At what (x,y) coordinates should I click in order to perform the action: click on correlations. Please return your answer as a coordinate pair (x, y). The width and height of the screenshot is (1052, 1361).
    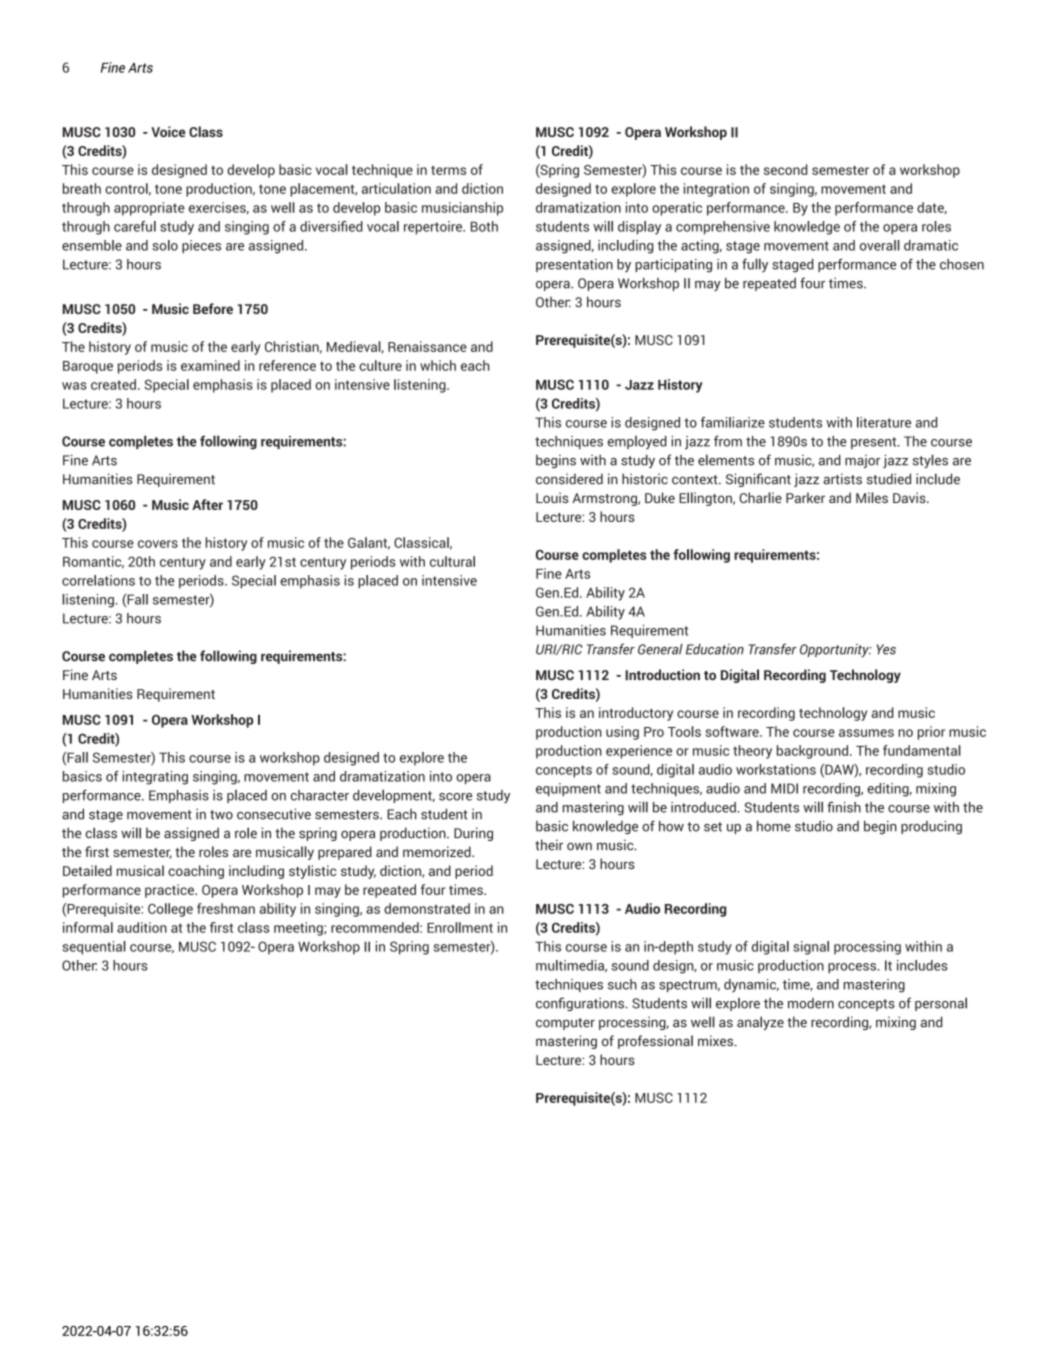
    Looking at the image, I should click on (98, 580).
